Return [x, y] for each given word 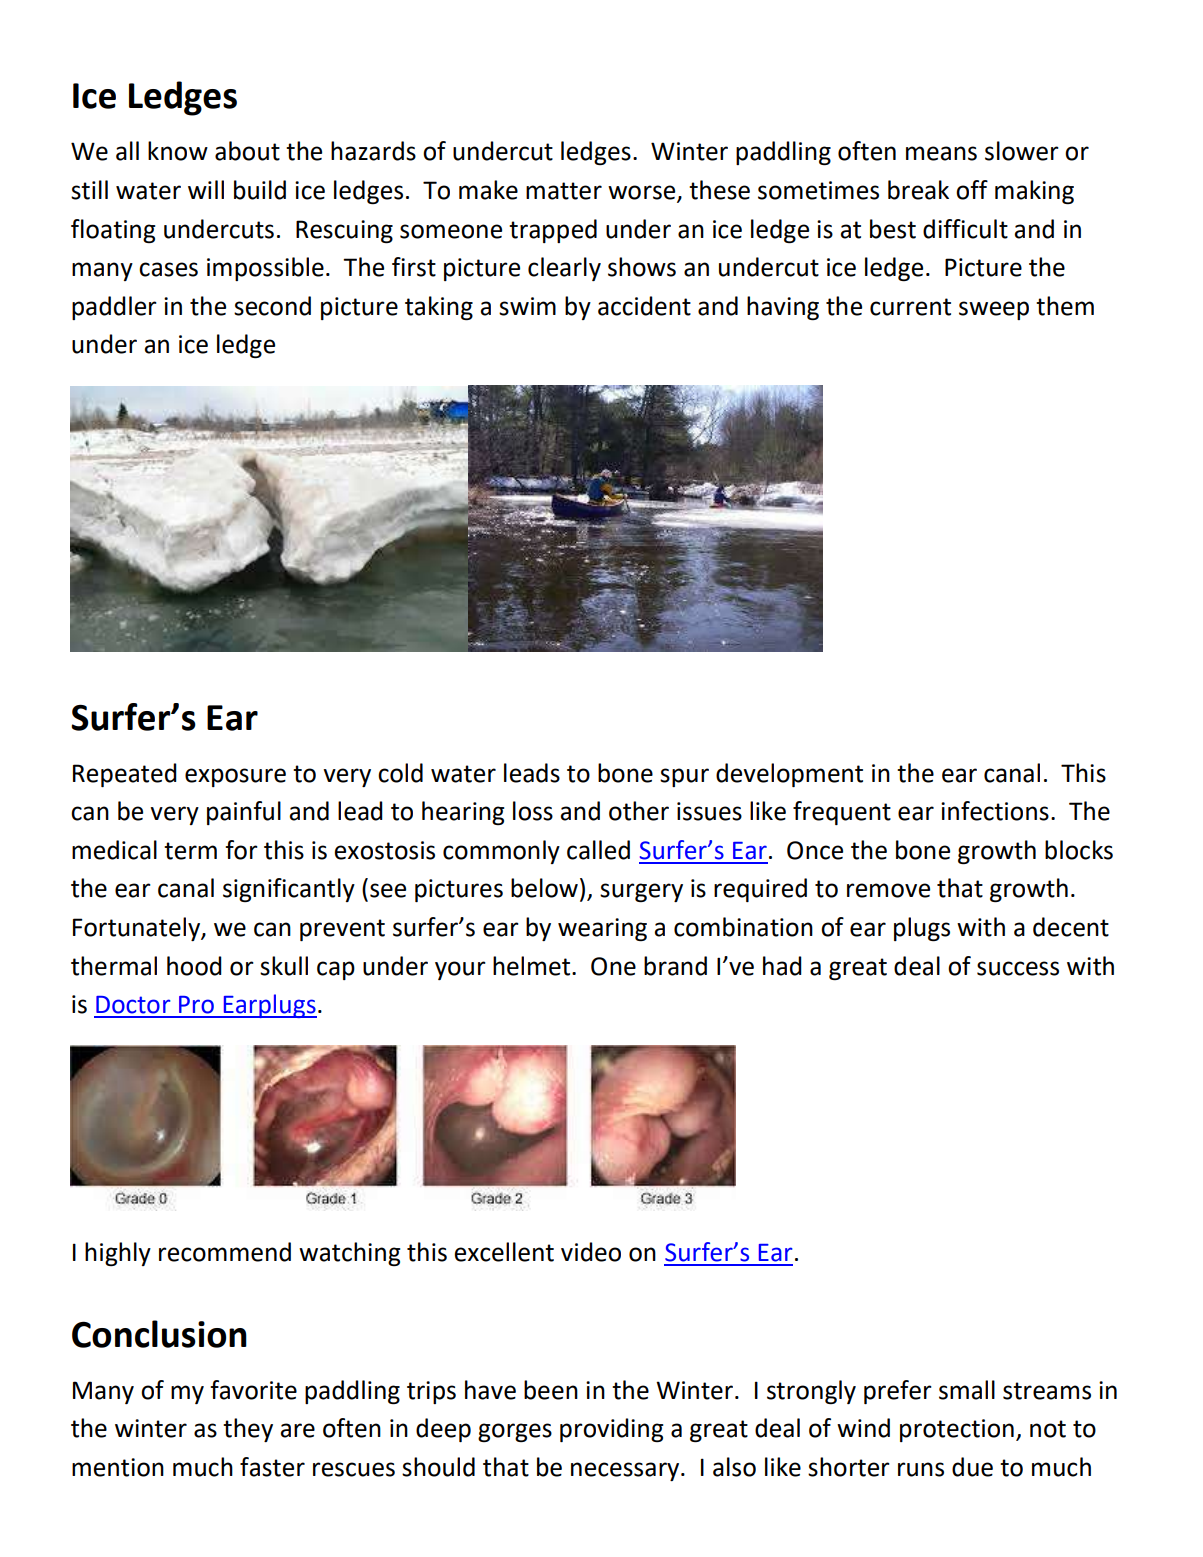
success [1018, 968]
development [789, 775]
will [206, 189]
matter [564, 191]
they [248, 1430]
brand [675, 966]
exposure [235, 777]
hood [194, 966]
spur [684, 777]
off [972, 190]
